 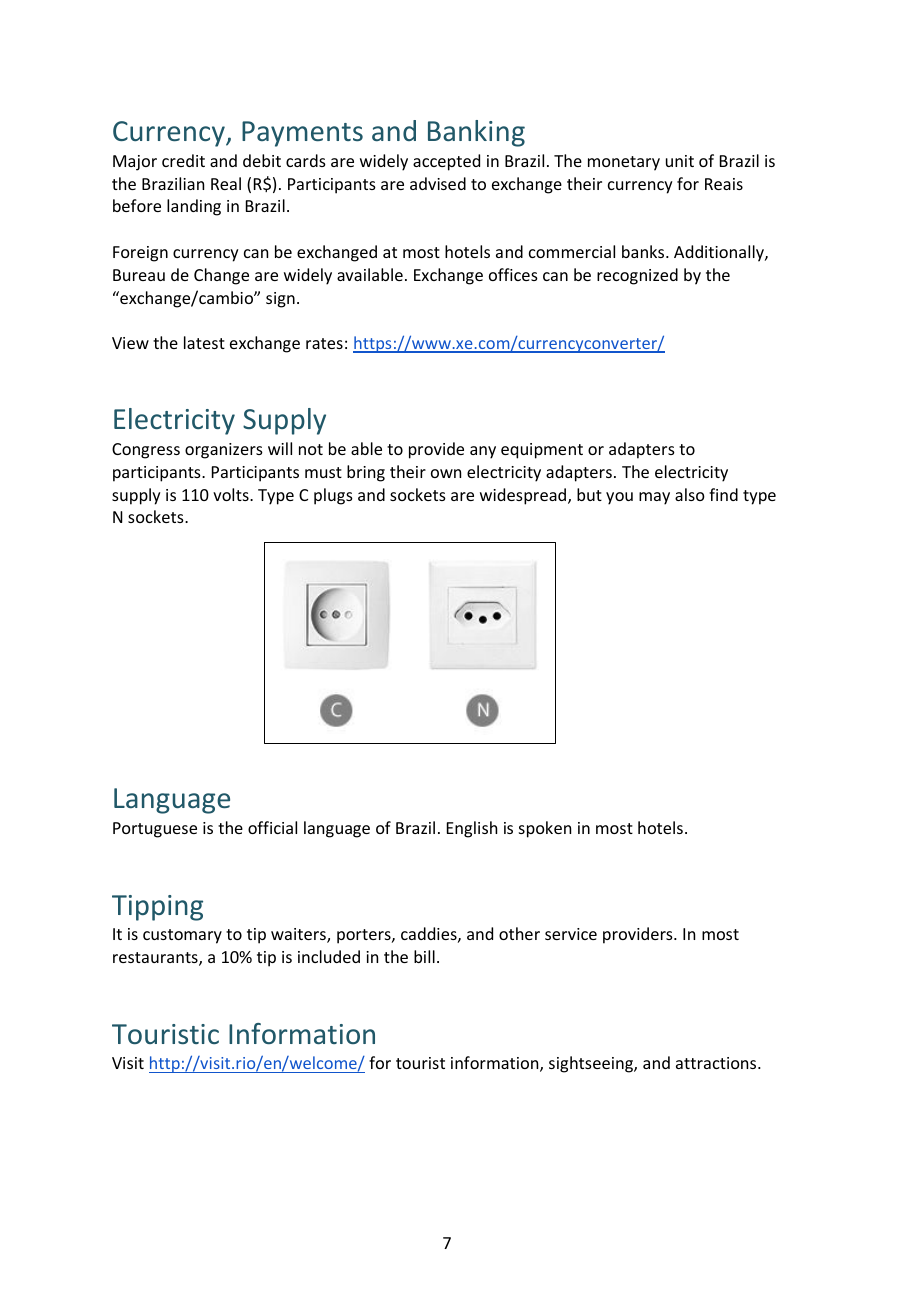 I want to click on bill, so click(x=424, y=956).
